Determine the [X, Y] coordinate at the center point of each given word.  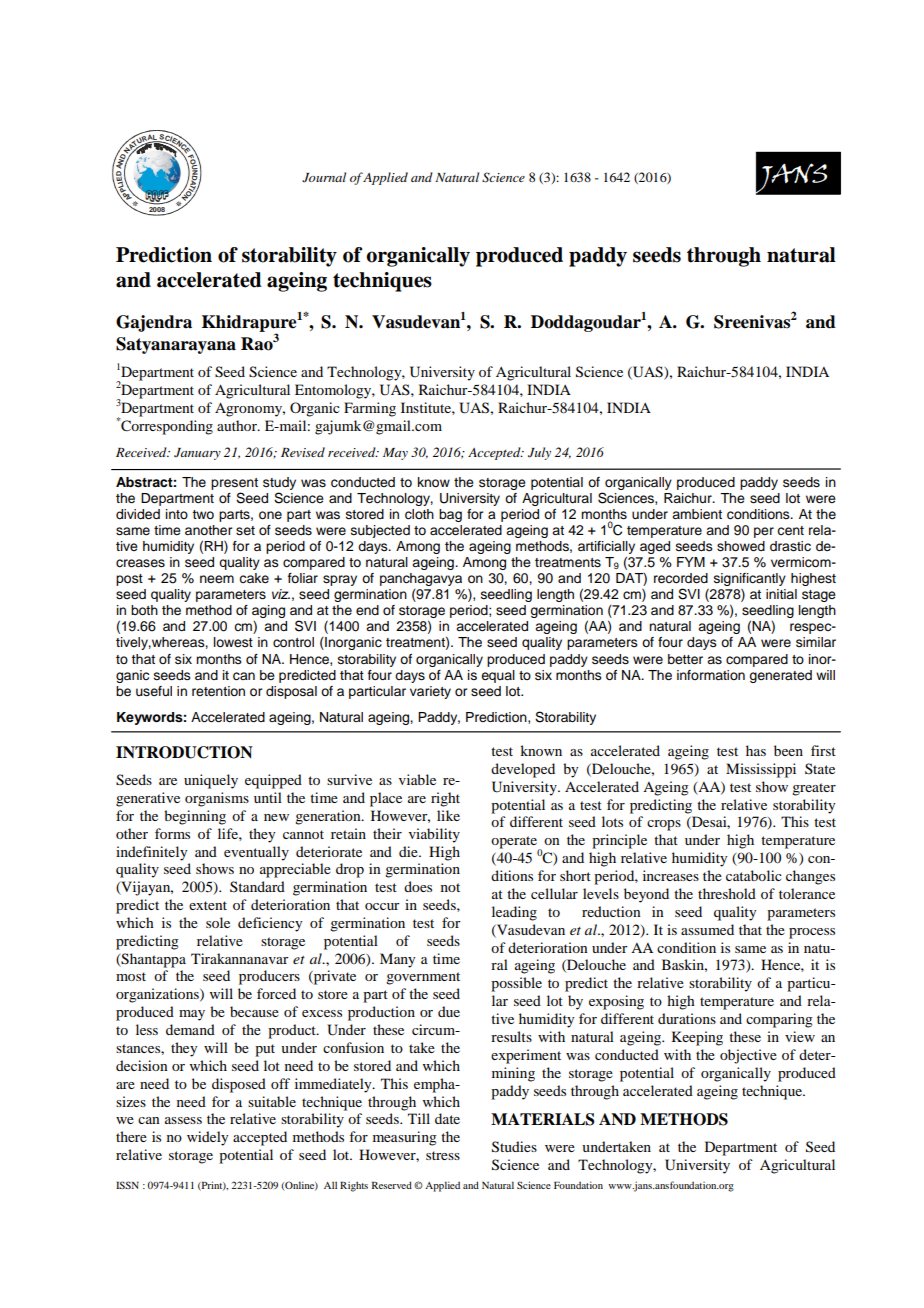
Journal [324, 177]
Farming [370, 409]
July [539, 453]
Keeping [697, 1038]
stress [443, 1155]
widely [207, 1138]
